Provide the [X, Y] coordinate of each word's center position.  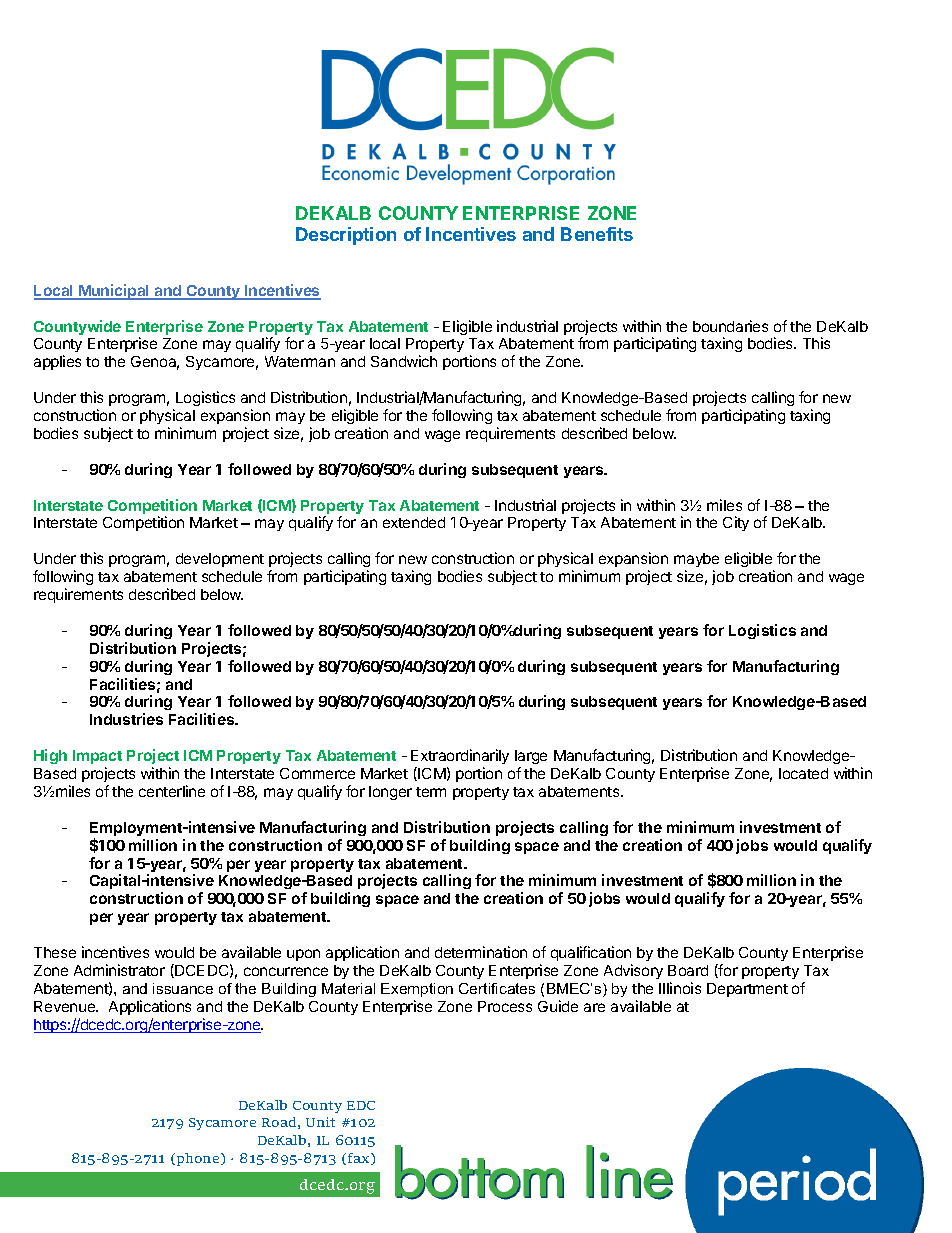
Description [346, 236]
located [803, 773]
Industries [126, 719]
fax [360, 1159]
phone [199, 1159]
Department [747, 990]
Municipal [114, 292]
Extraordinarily [460, 758]
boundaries [730, 326]
